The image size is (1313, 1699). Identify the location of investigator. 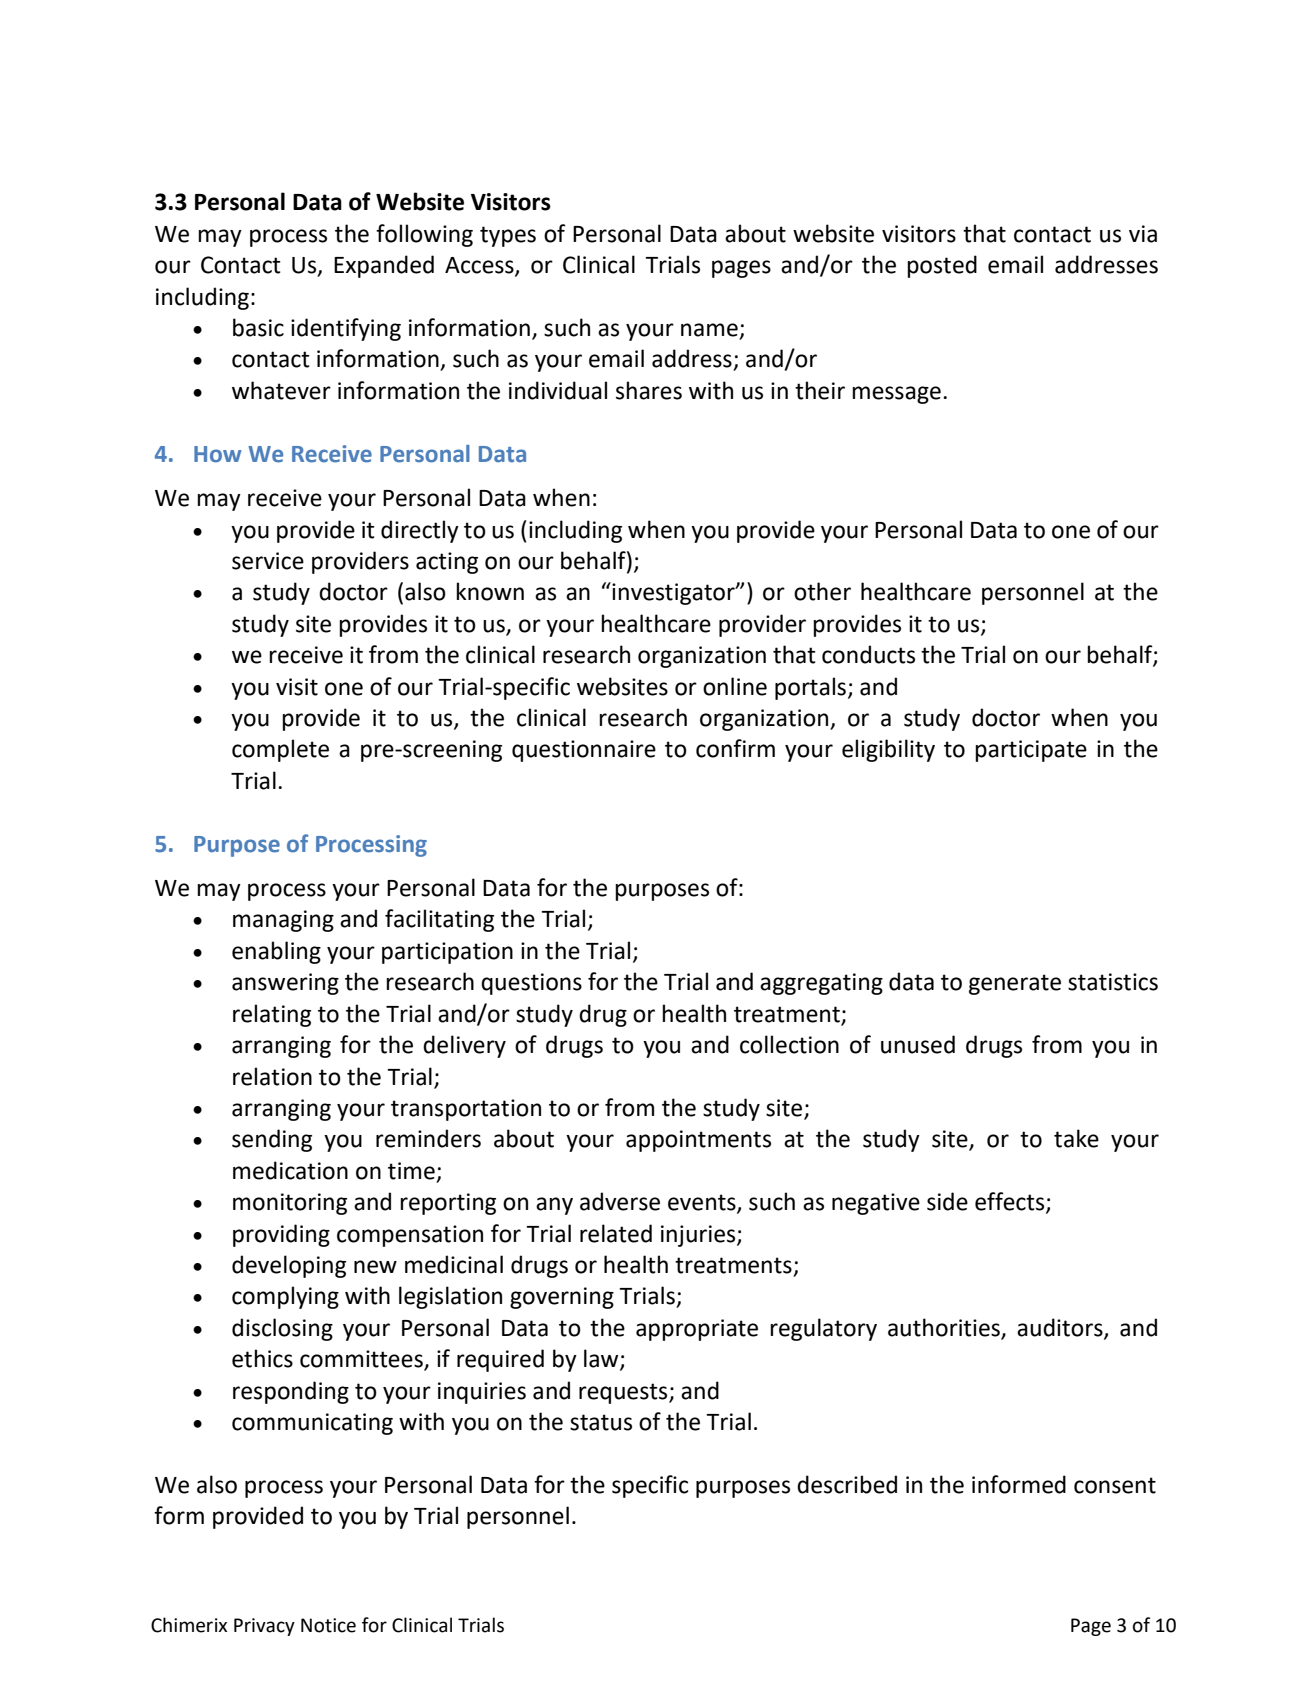
(673, 593).
